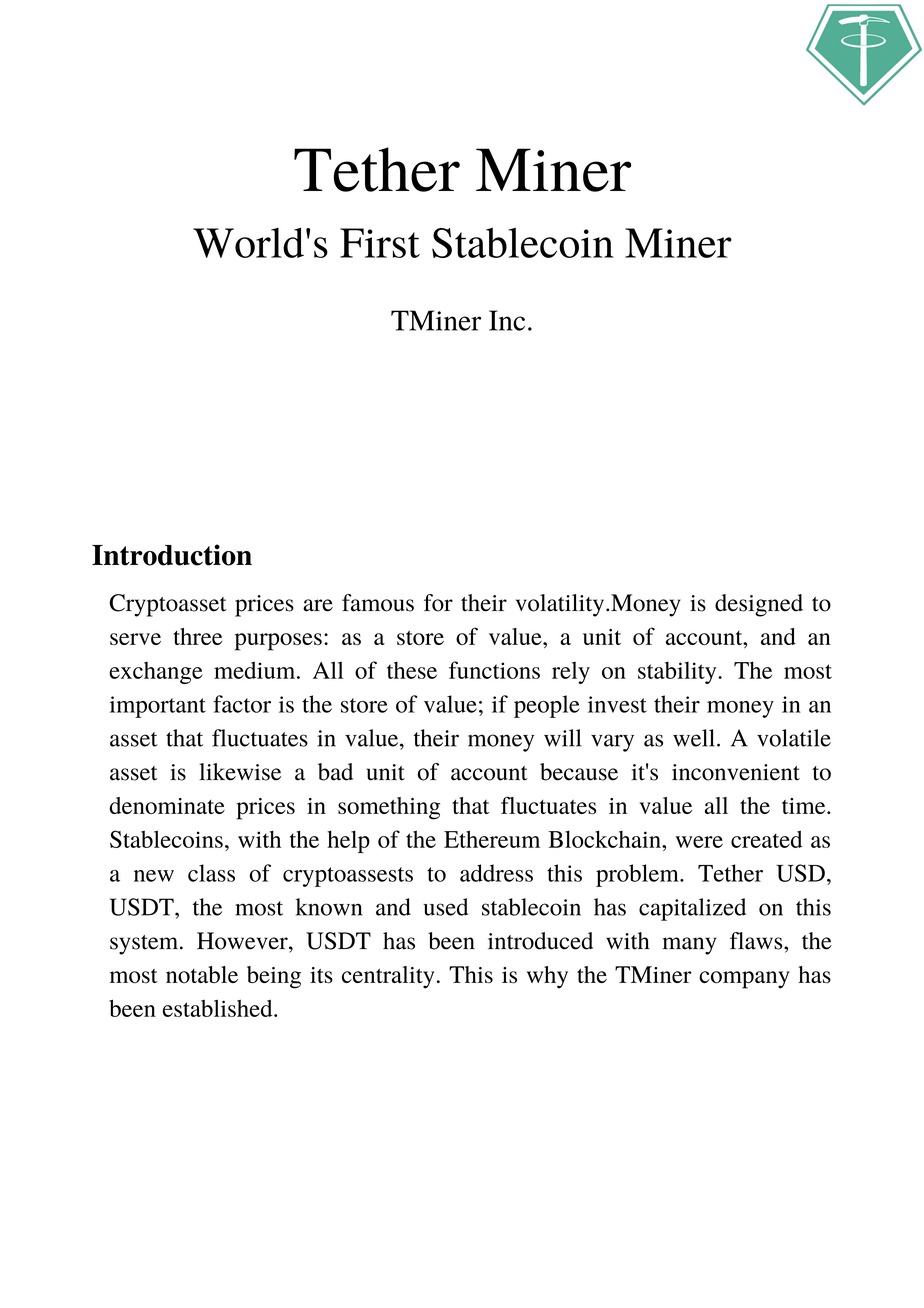  I want to click on why, so click(547, 977).
